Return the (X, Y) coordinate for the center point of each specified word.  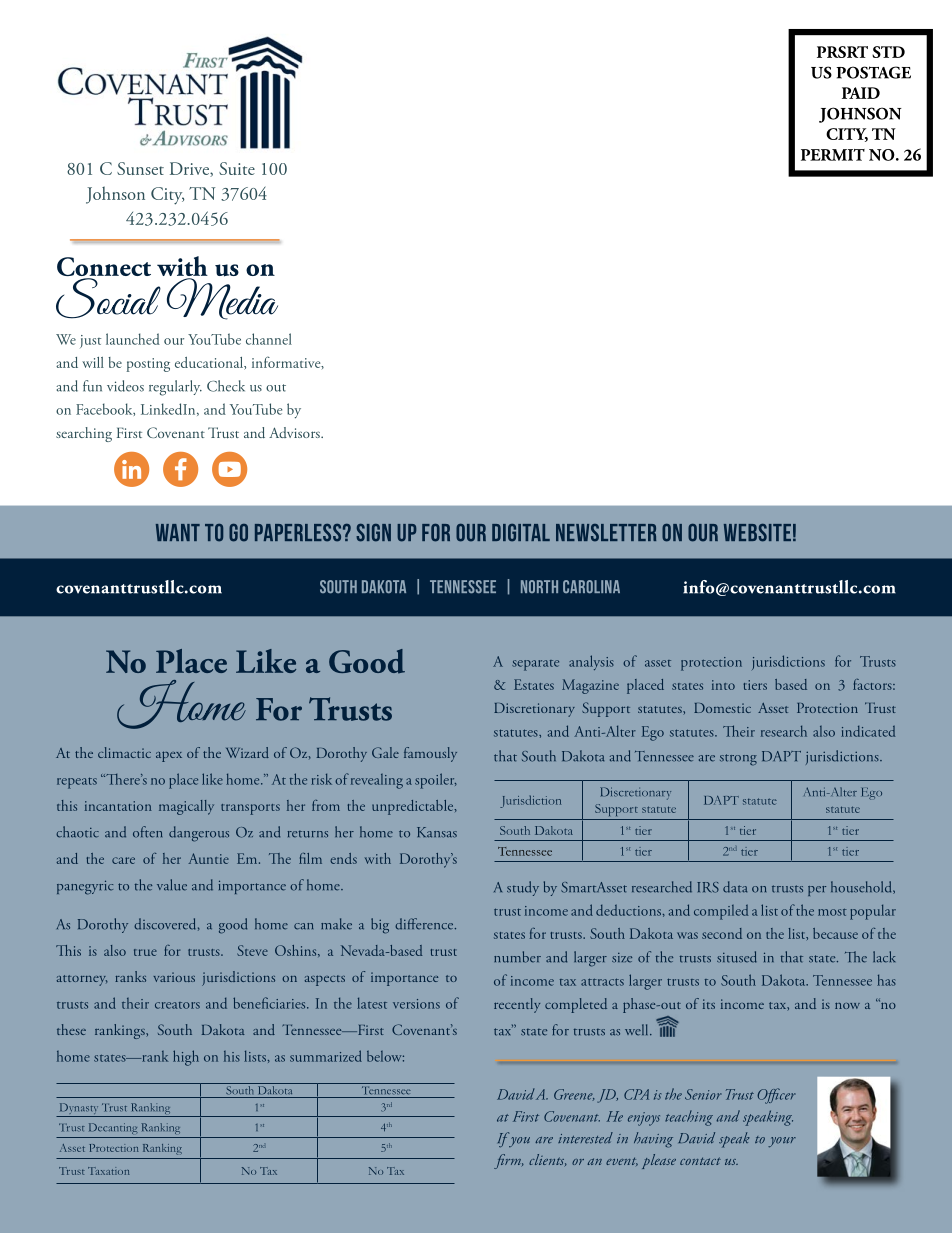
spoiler (436, 781)
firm (508, 1161)
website (757, 533)
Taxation (109, 1171)
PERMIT (833, 155)
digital (521, 533)
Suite (237, 168)
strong (738, 760)
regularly (175, 388)
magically (186, 807)
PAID (861, 93)
